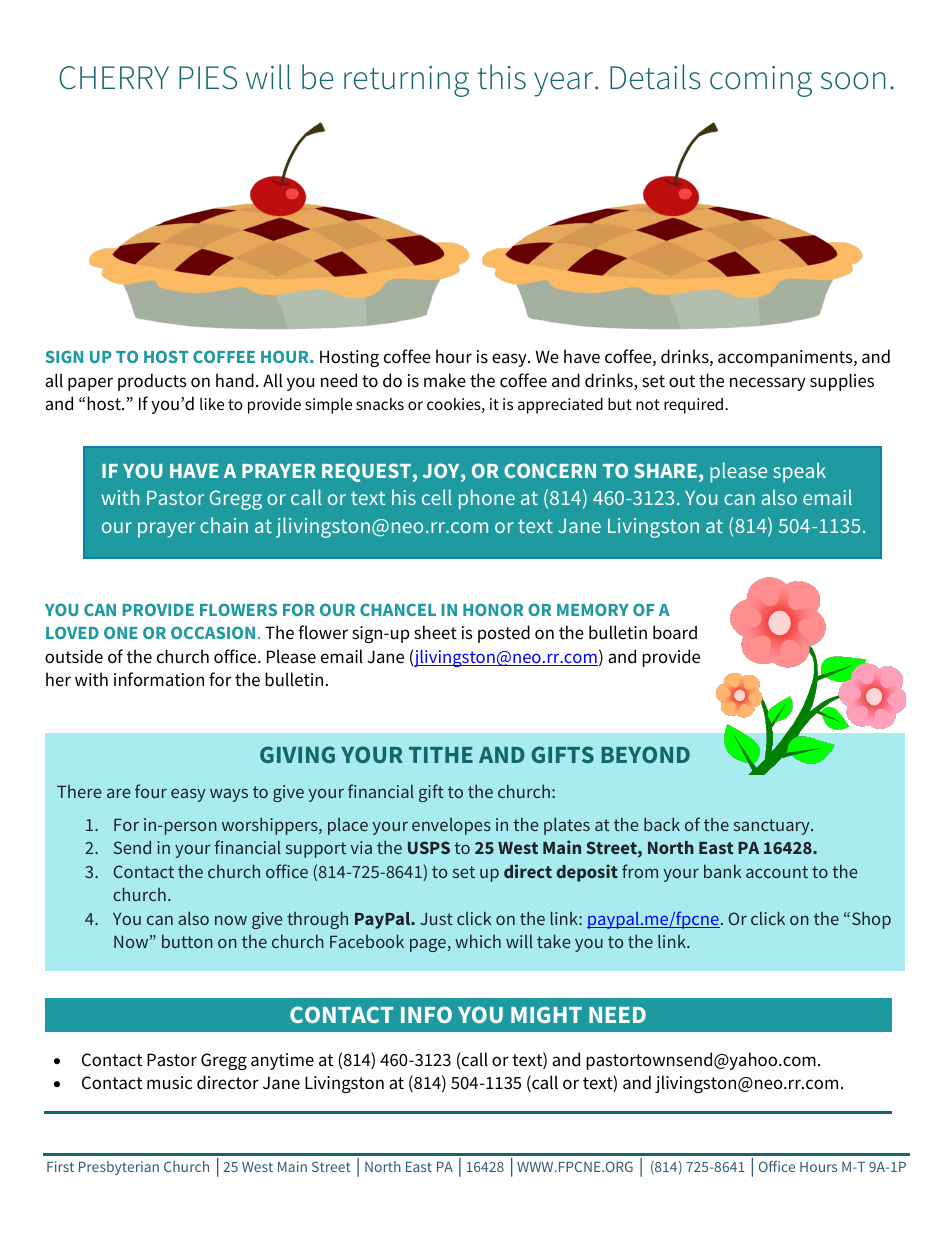 The height and width of the image is (1233, 952). What do you see at coordinates (208, 78) in the image?
I see `PIES` at bounding box center [208, 78].
